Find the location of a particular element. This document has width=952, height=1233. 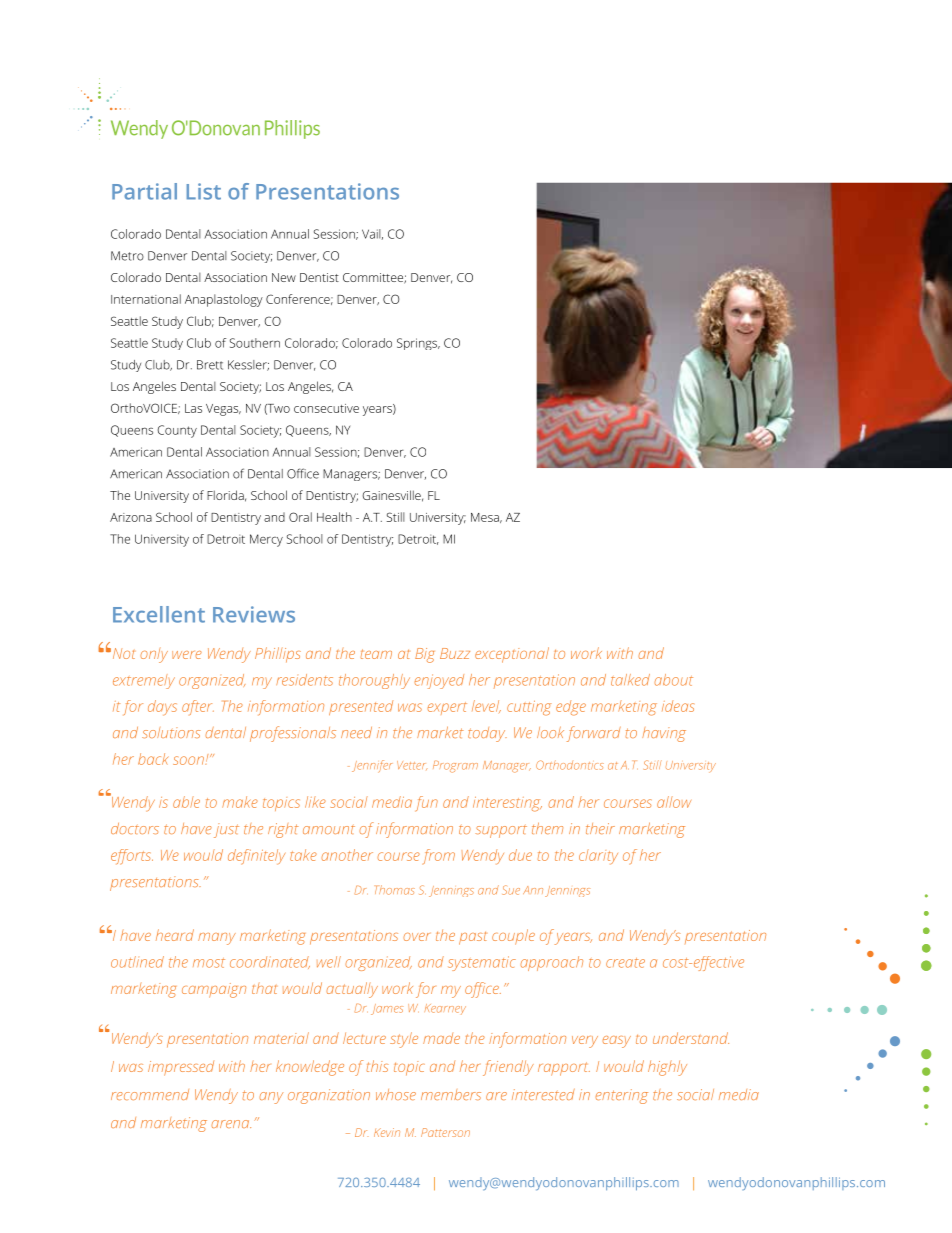

able is located at coordinates (186, 802).
